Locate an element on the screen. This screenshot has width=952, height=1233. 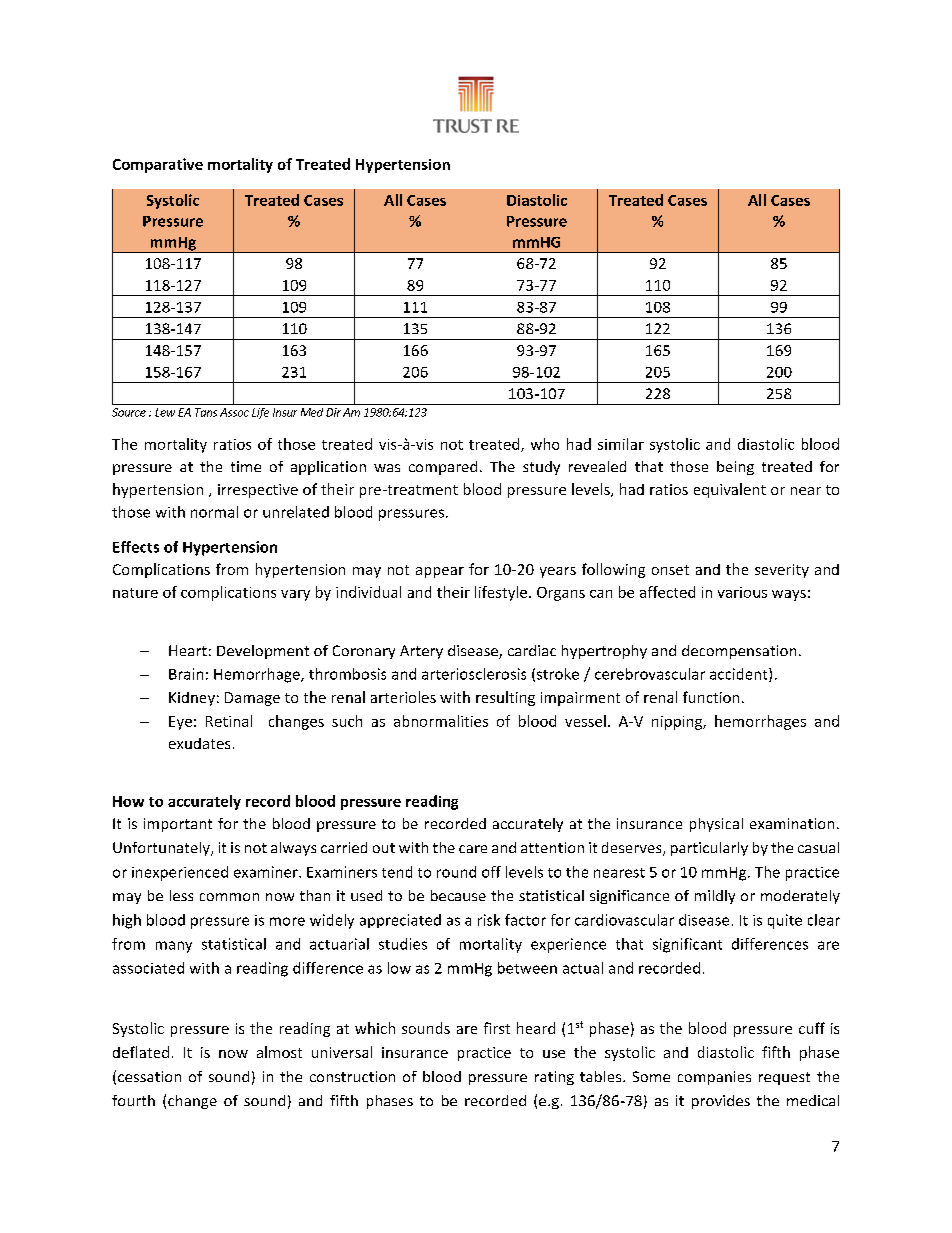
Heart is located at coordinates (188, 650).
